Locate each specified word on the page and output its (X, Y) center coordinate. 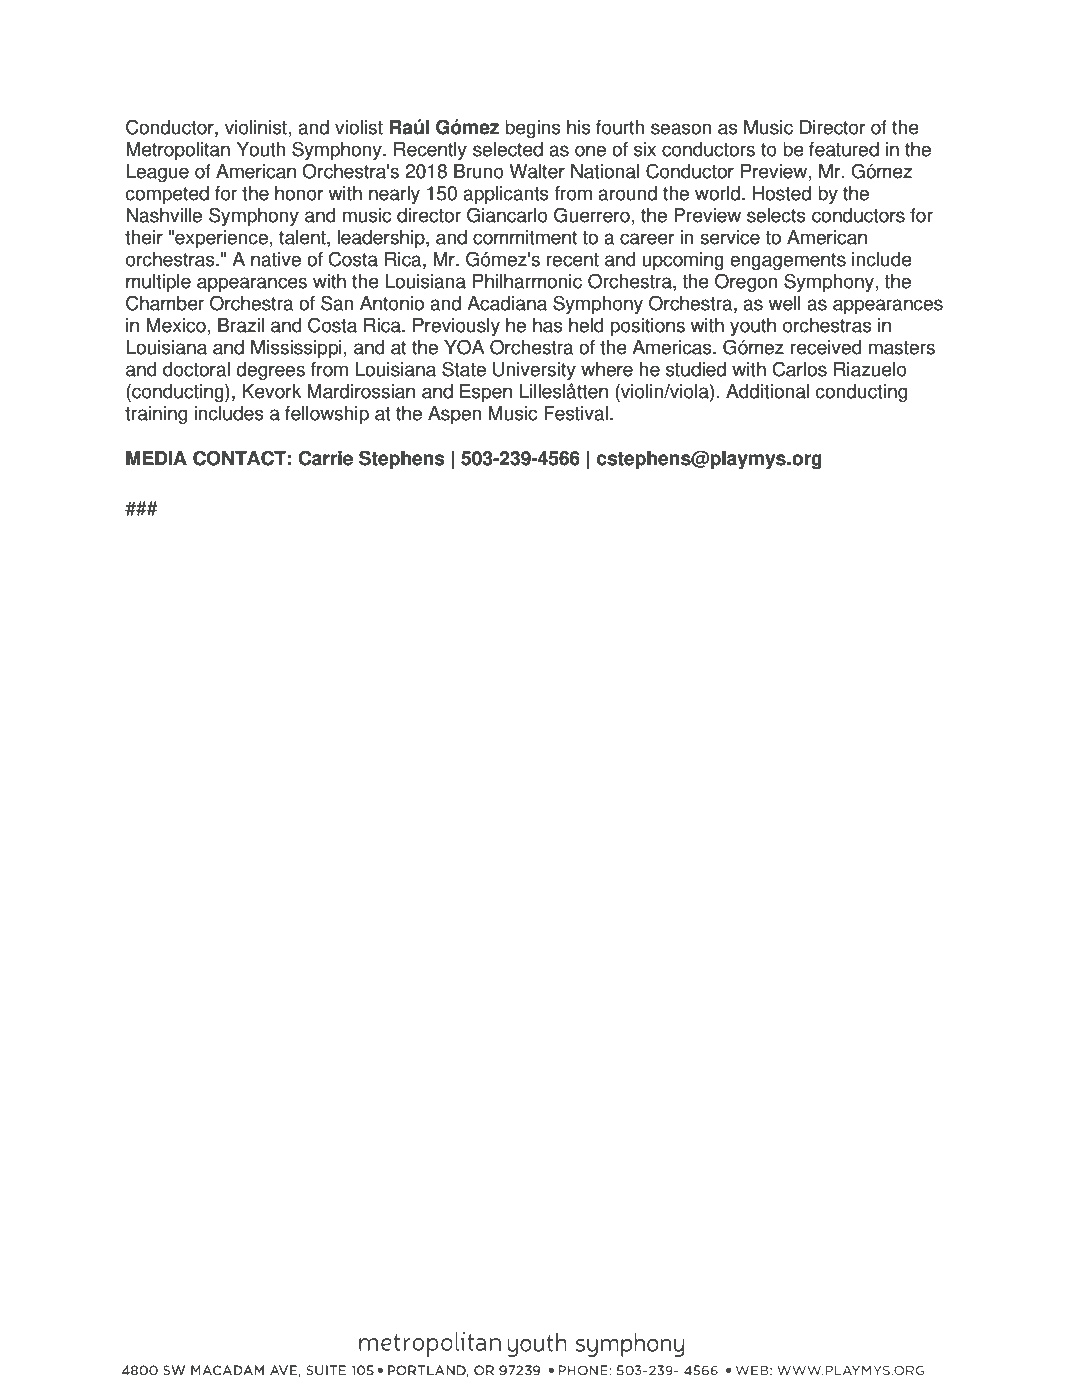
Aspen (454, 415)
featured (844, 149)
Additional (767, 391)
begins (533, 129)
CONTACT (239, 458)
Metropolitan (178, 151)
